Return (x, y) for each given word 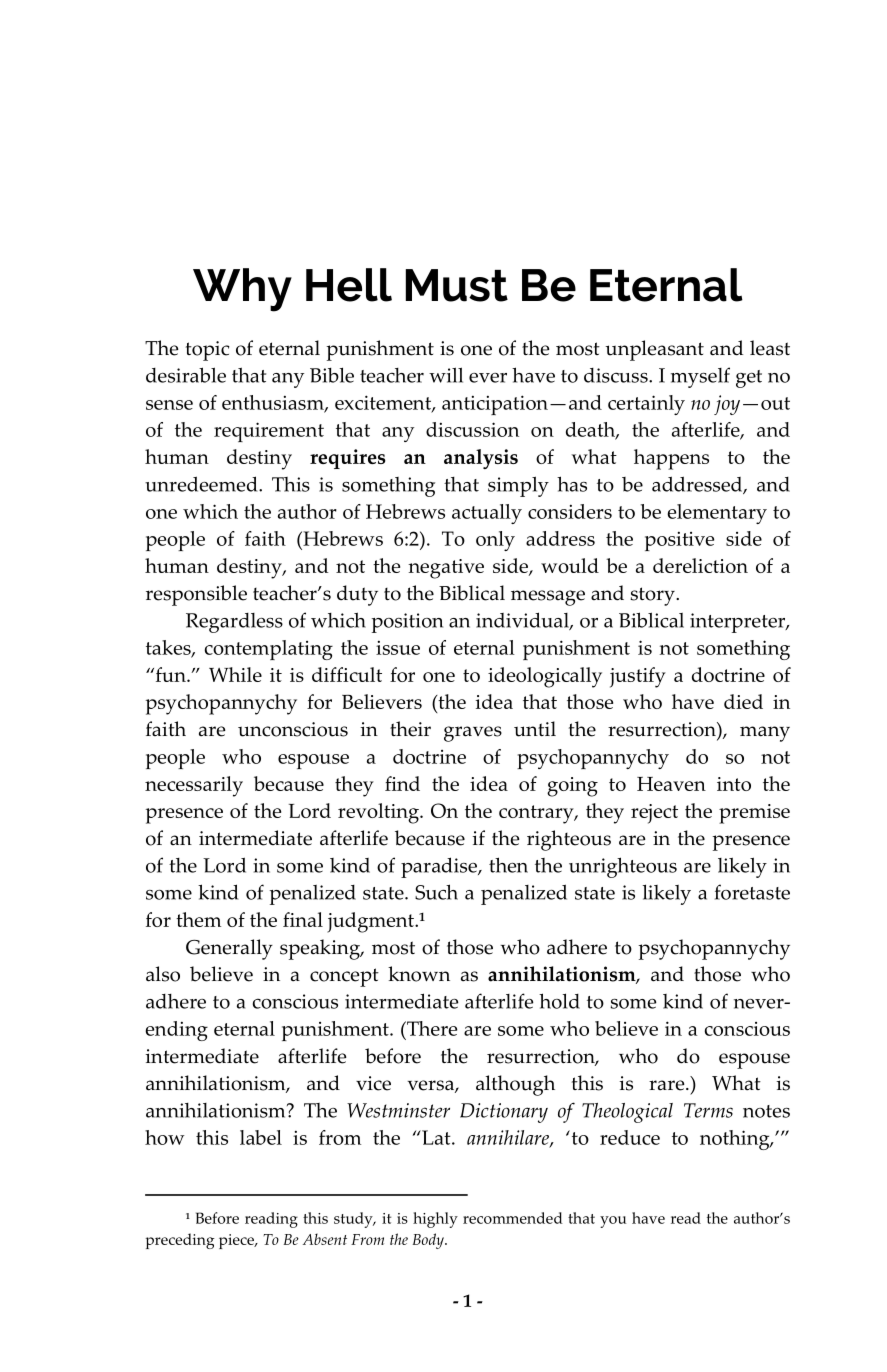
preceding (180, 1241)
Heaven (671, 784)
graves (473, 734)
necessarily (194, 786)
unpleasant (654, 350)
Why (242, 290)
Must (457, 285)
